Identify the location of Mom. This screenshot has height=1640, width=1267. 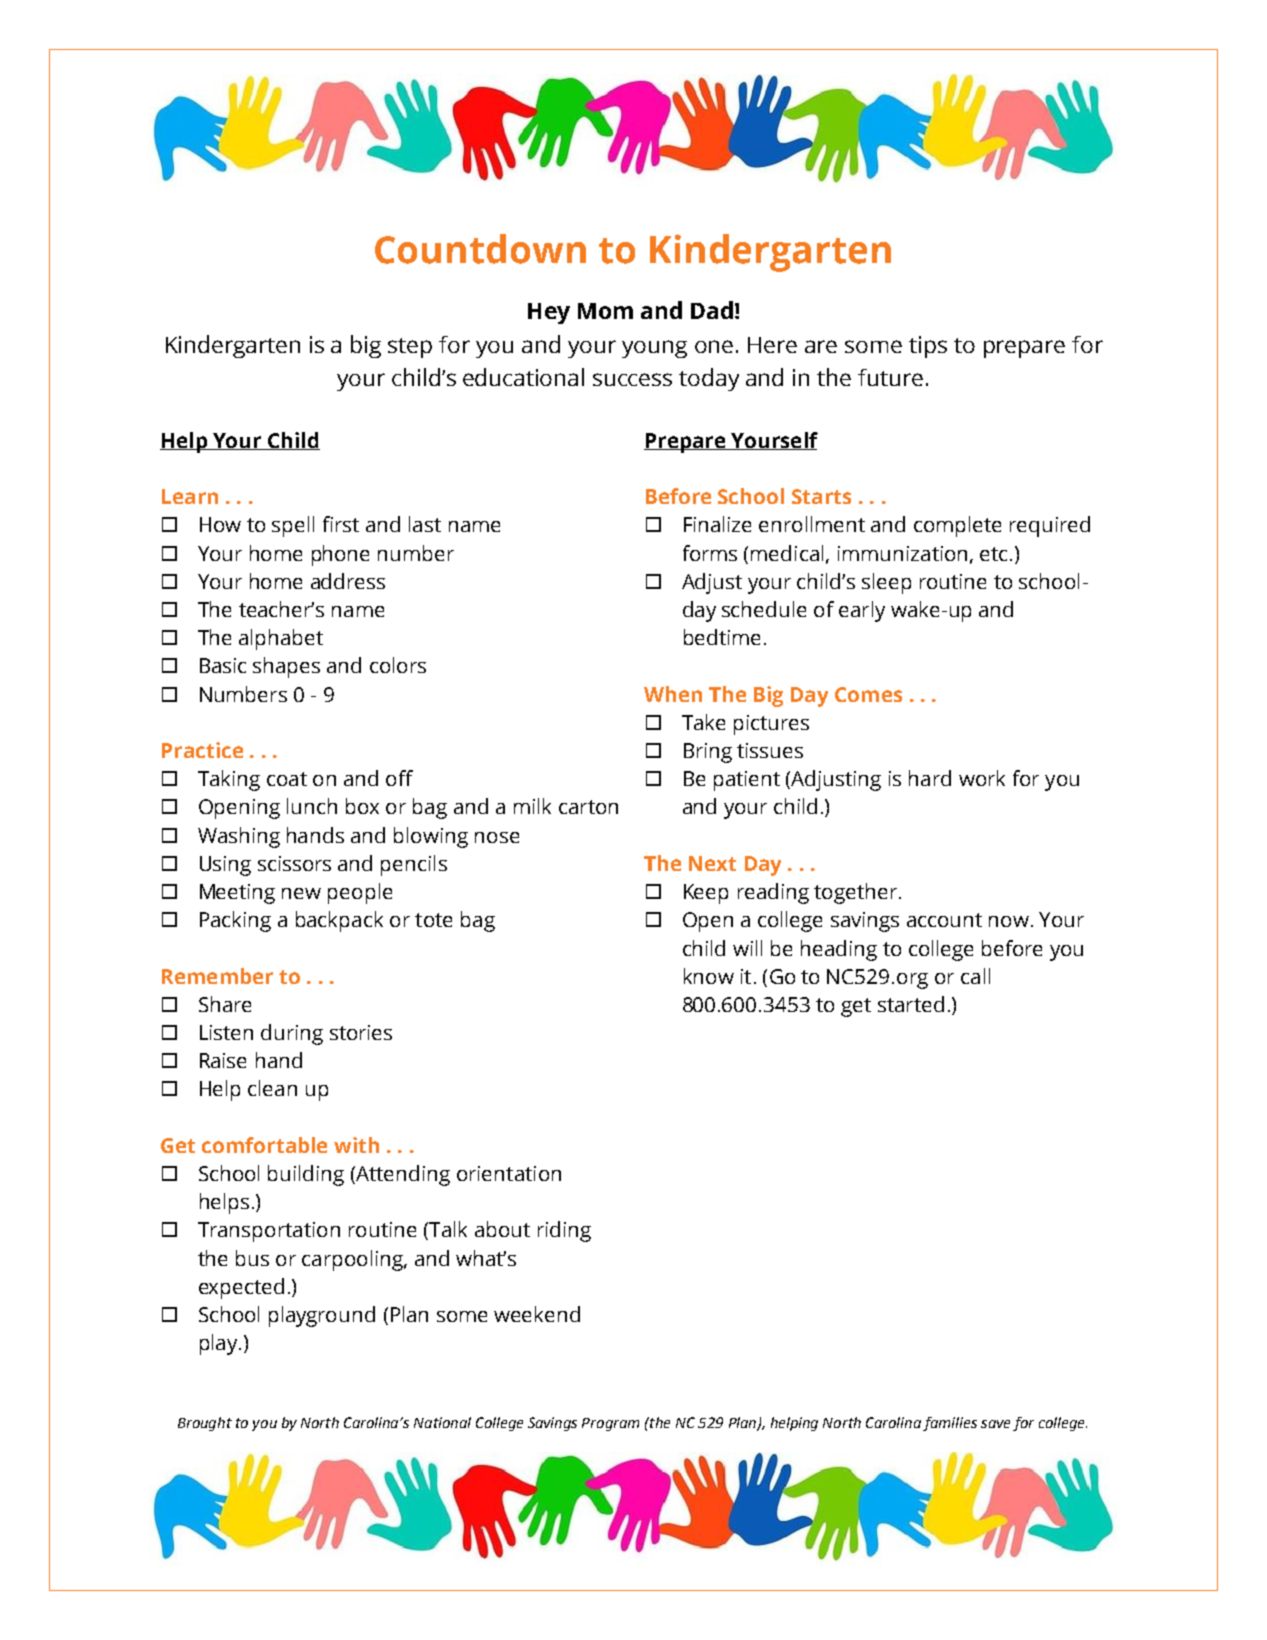
(605, 311).
